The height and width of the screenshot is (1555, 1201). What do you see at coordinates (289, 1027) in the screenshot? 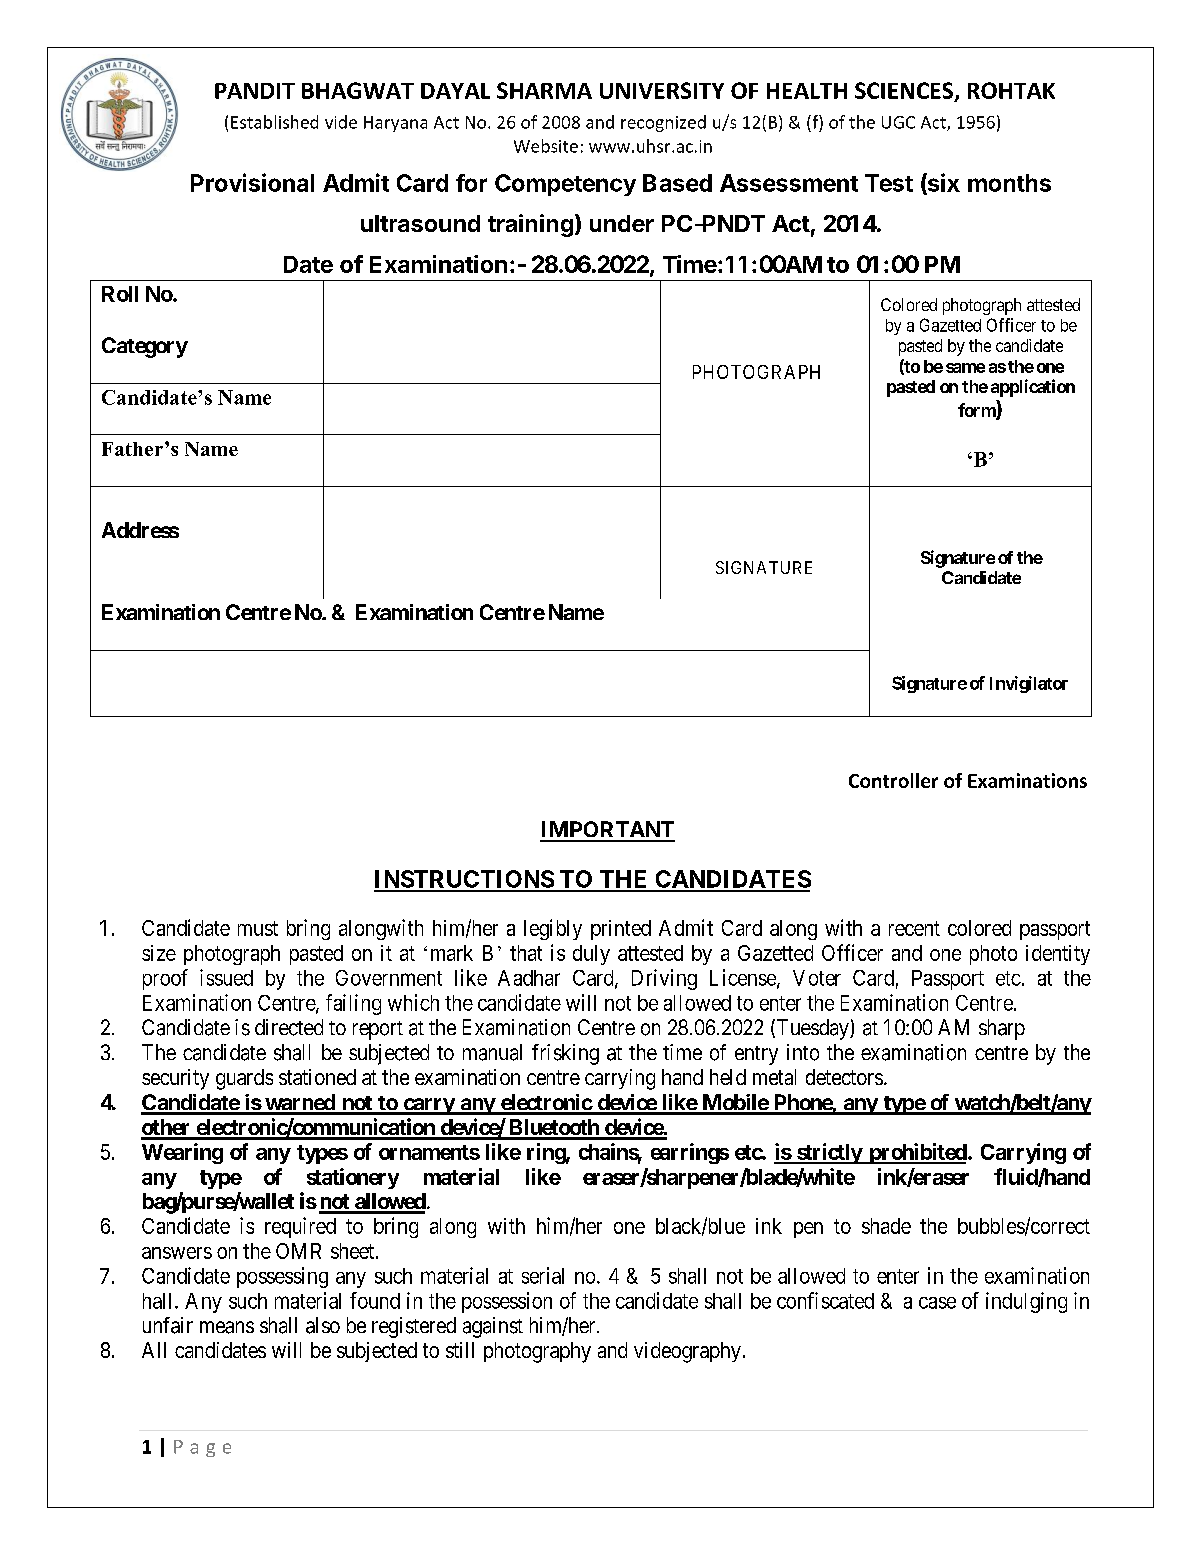
I see `directed` at bounding box center [289, 1027].
